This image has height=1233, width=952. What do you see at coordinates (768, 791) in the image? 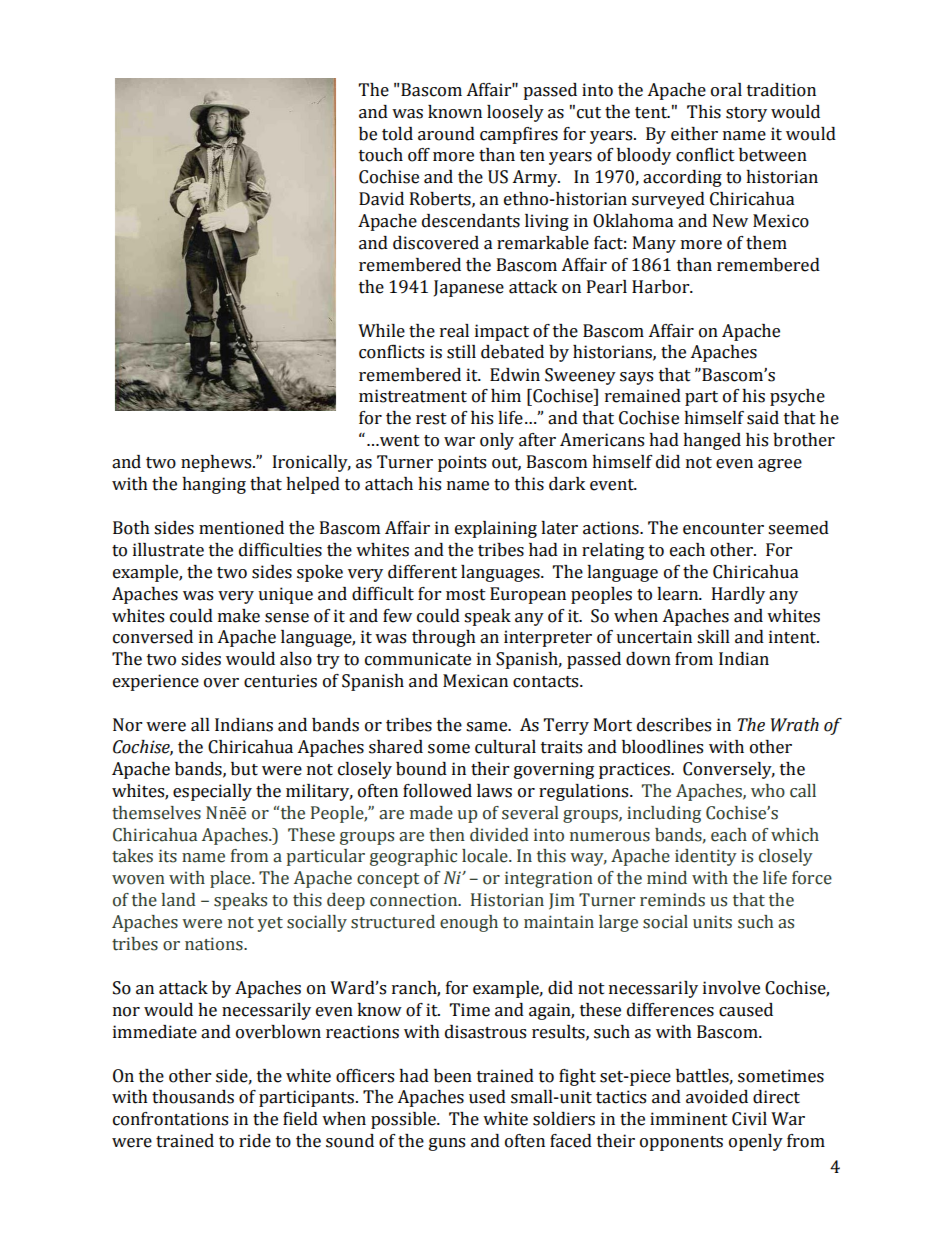
I see `who` at bounding box center [768, 791].
